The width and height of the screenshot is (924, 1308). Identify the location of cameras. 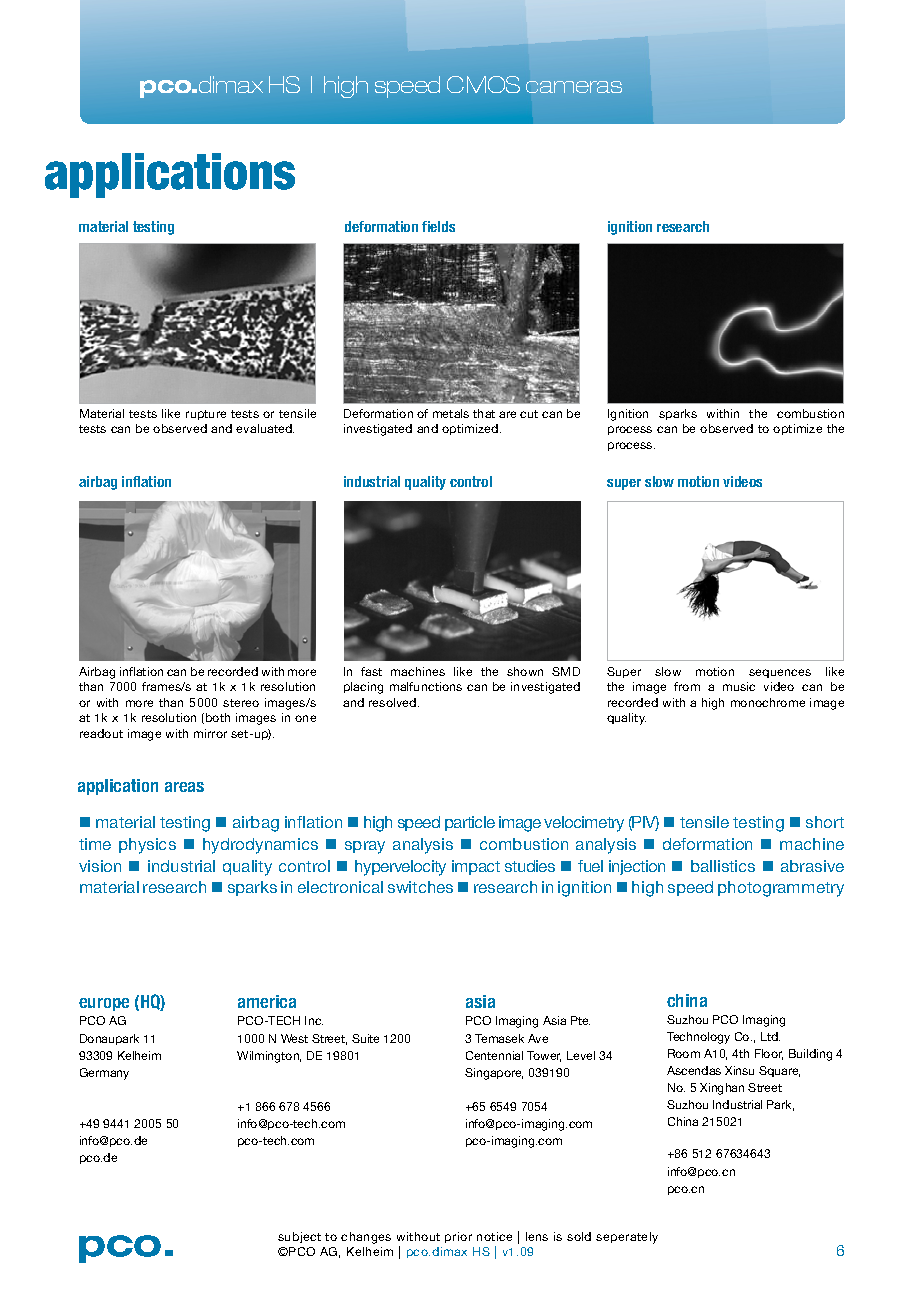
(574, 87).
